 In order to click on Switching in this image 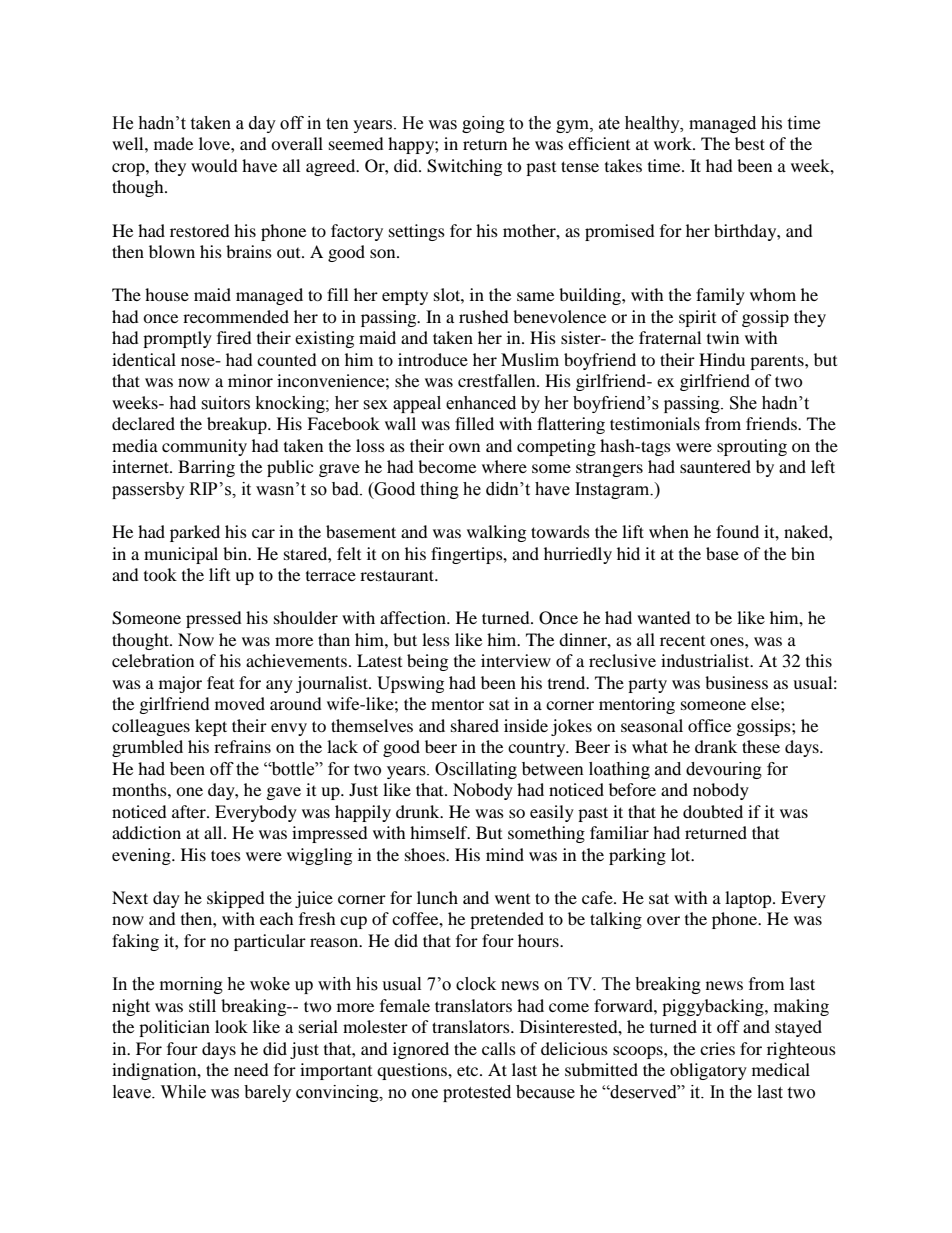, I will do `click(464, 167)`.
